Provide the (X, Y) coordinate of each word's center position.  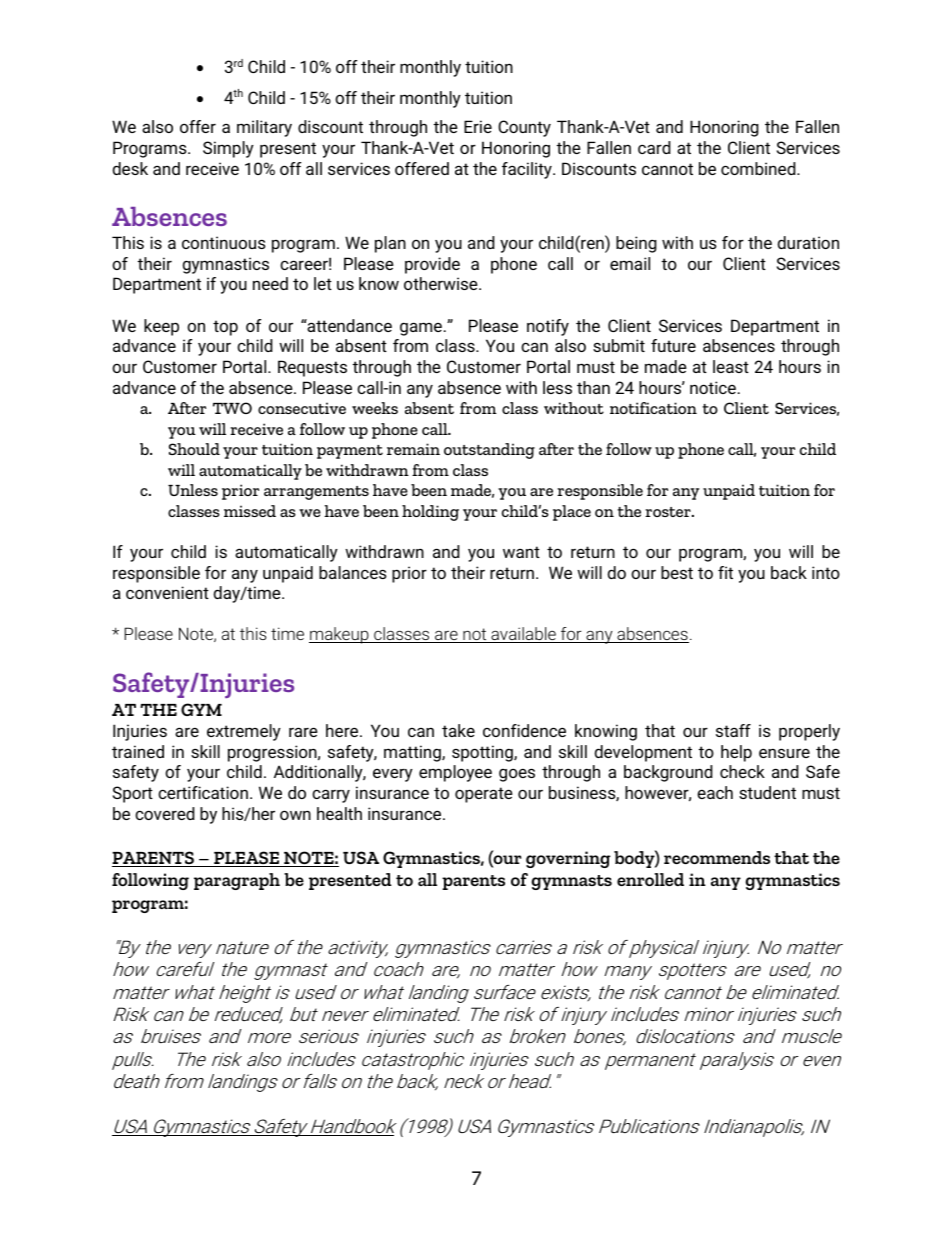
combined (759, 168)
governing (568, 859)
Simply (228, 149)
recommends (717, 857)
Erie (478, 126)
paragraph (237, 881)
